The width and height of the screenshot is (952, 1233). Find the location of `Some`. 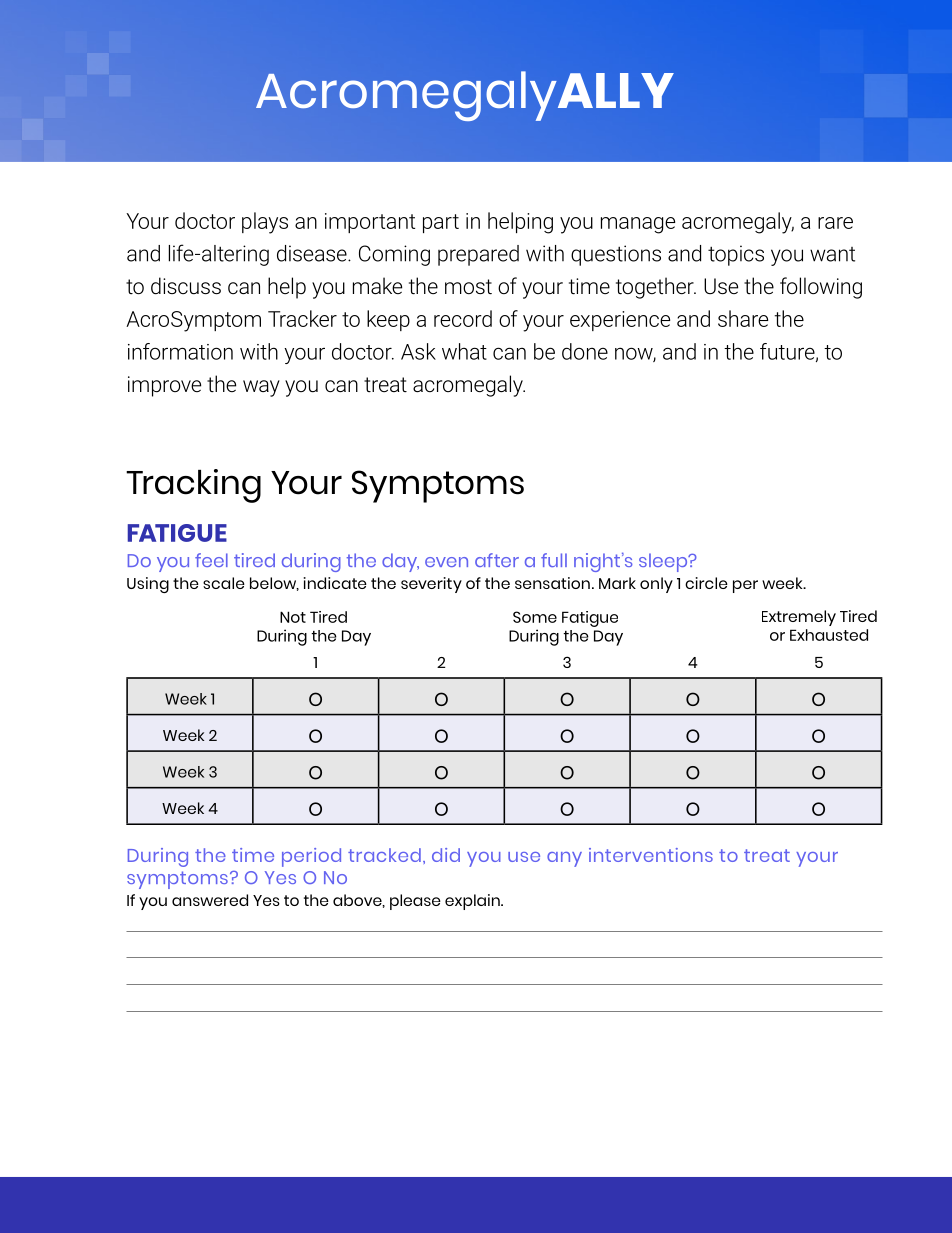

Some is located at coordinates (535, 617).
